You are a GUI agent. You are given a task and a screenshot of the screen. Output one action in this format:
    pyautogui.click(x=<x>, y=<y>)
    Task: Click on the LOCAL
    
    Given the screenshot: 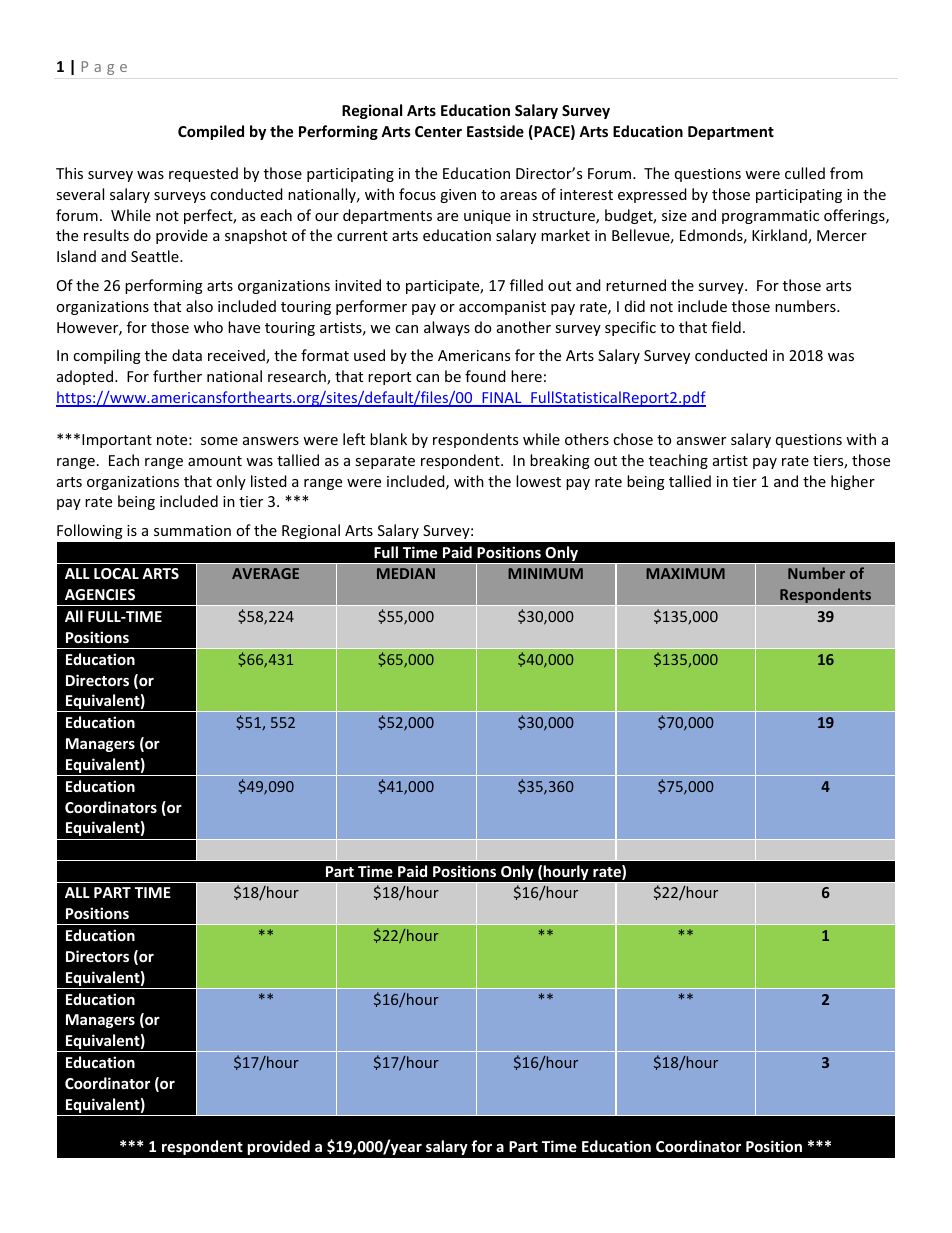 What is the action you would take?
    pyautogui.click(x=116, y=573)
